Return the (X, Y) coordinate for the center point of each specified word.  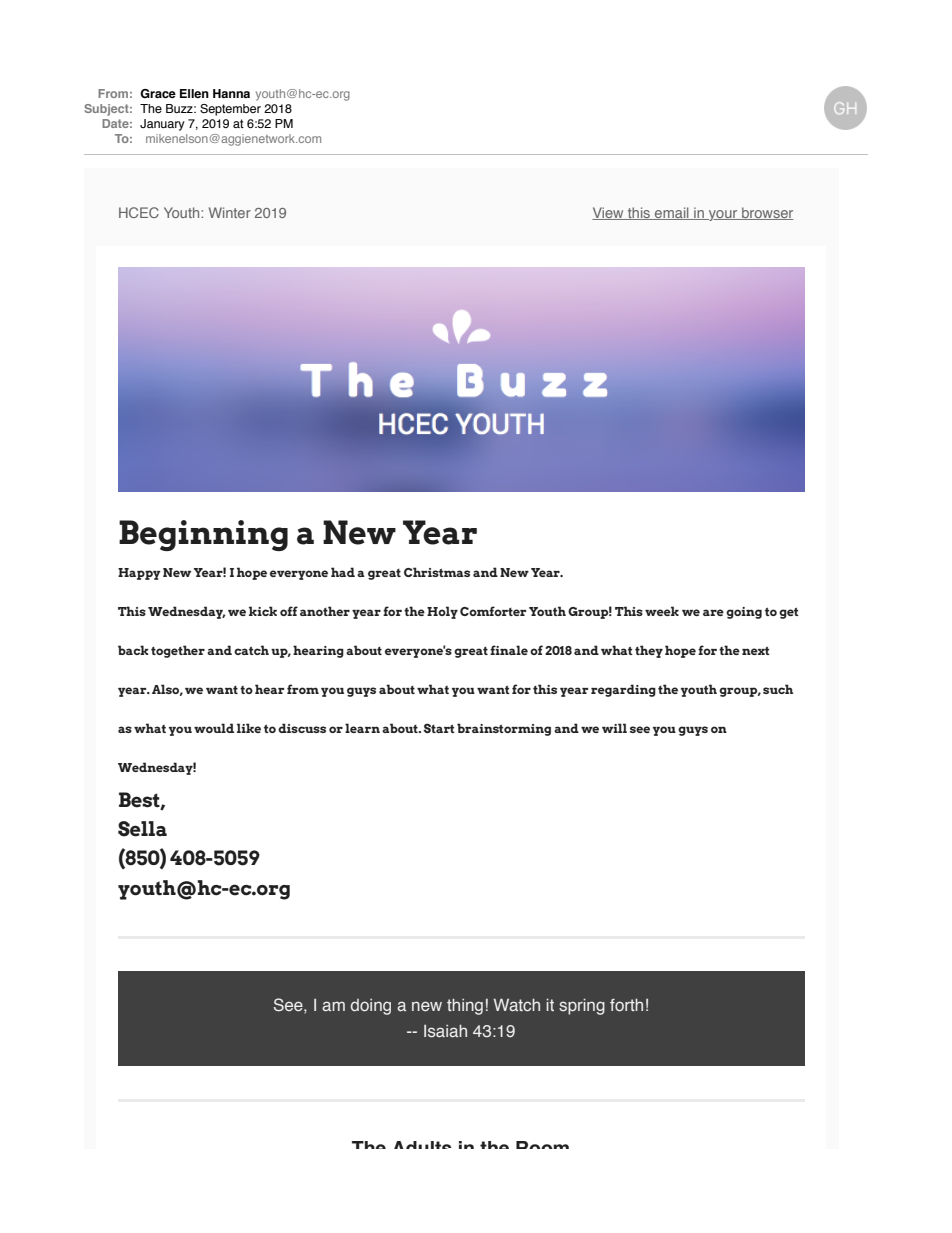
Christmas (437, 572)
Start (439, 728)
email (672, 213)
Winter (230, 212)
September (230, 110)
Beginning (203, 535)
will (614, 728)
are (713, 612)
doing (371, 1007)
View (609, 213)
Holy (442, 612)
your (723, 215)
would (214, 728)
